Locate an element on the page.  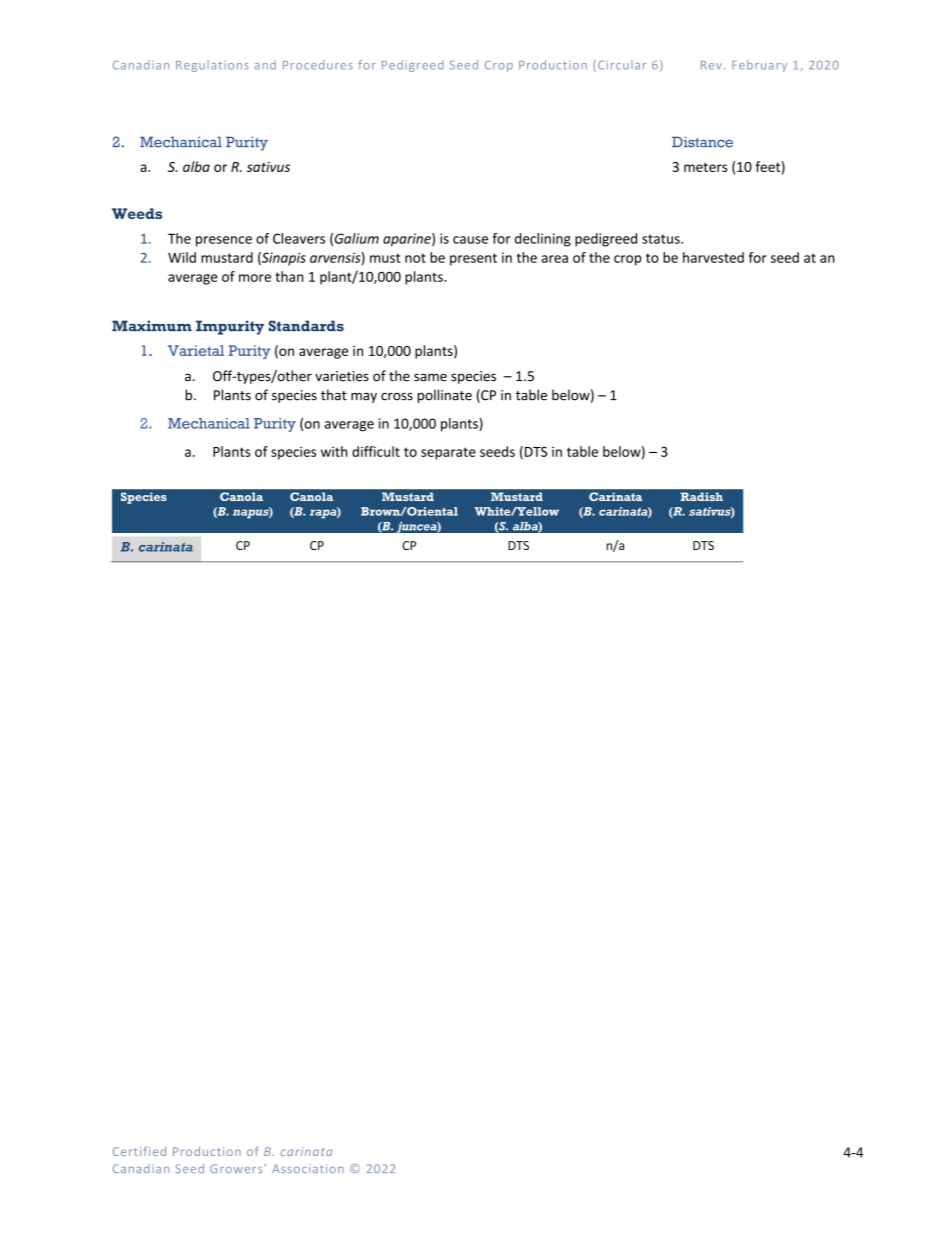
Procedures is located at coordinates (318, 65).
